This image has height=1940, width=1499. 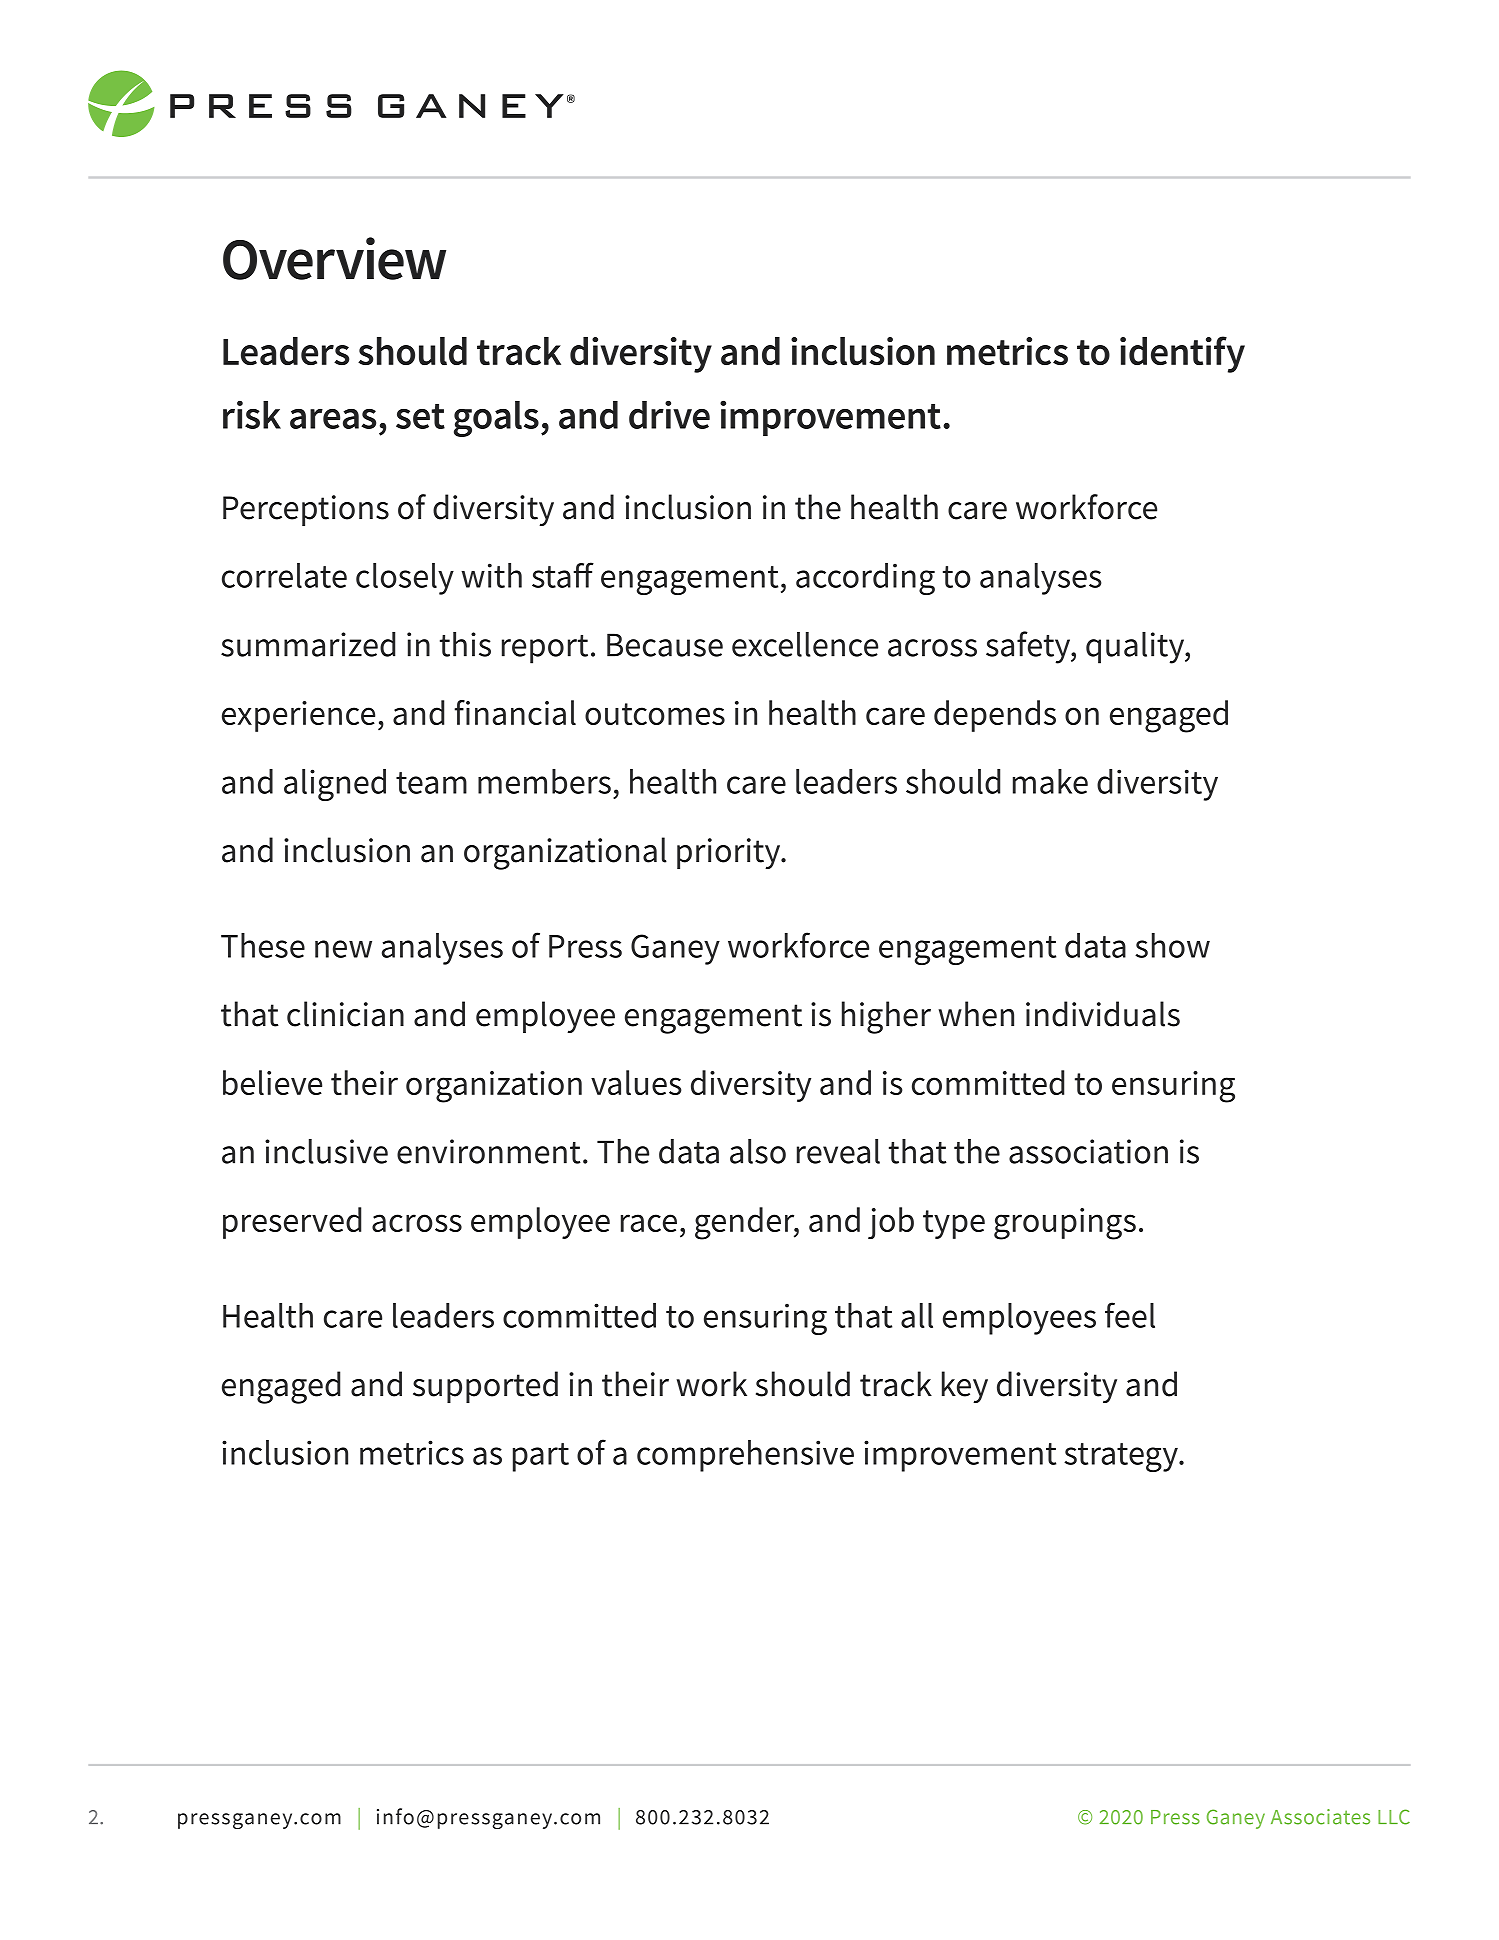 I want to click on feel, so click(x=1130, y=1315).
